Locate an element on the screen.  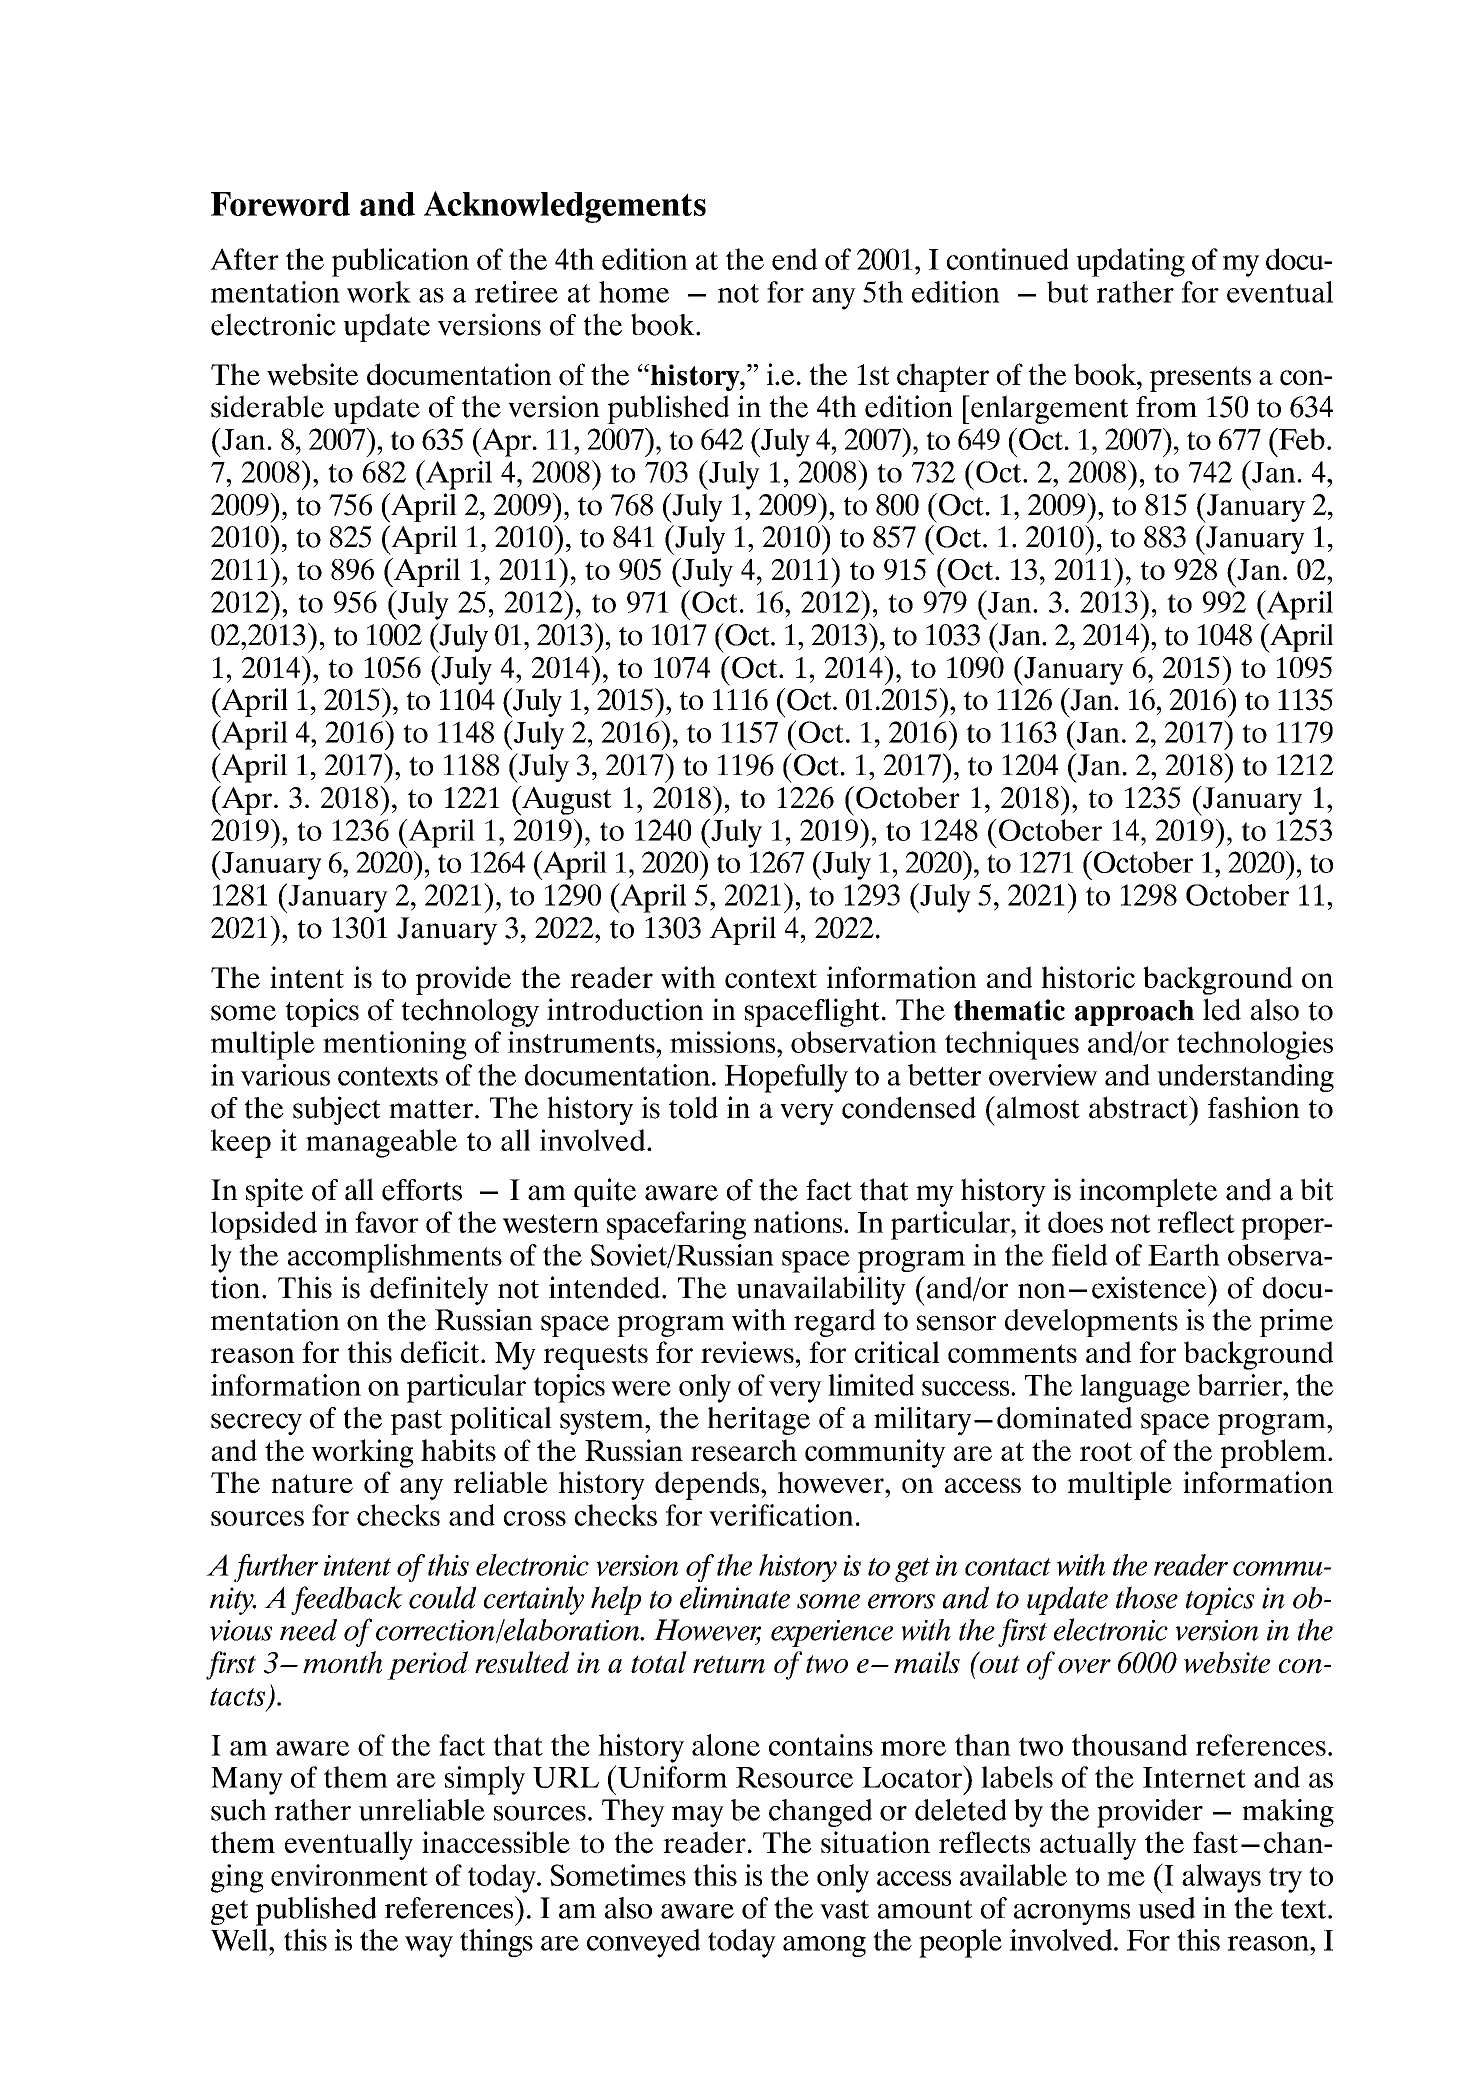
home is located at coordinates (634, 292).
